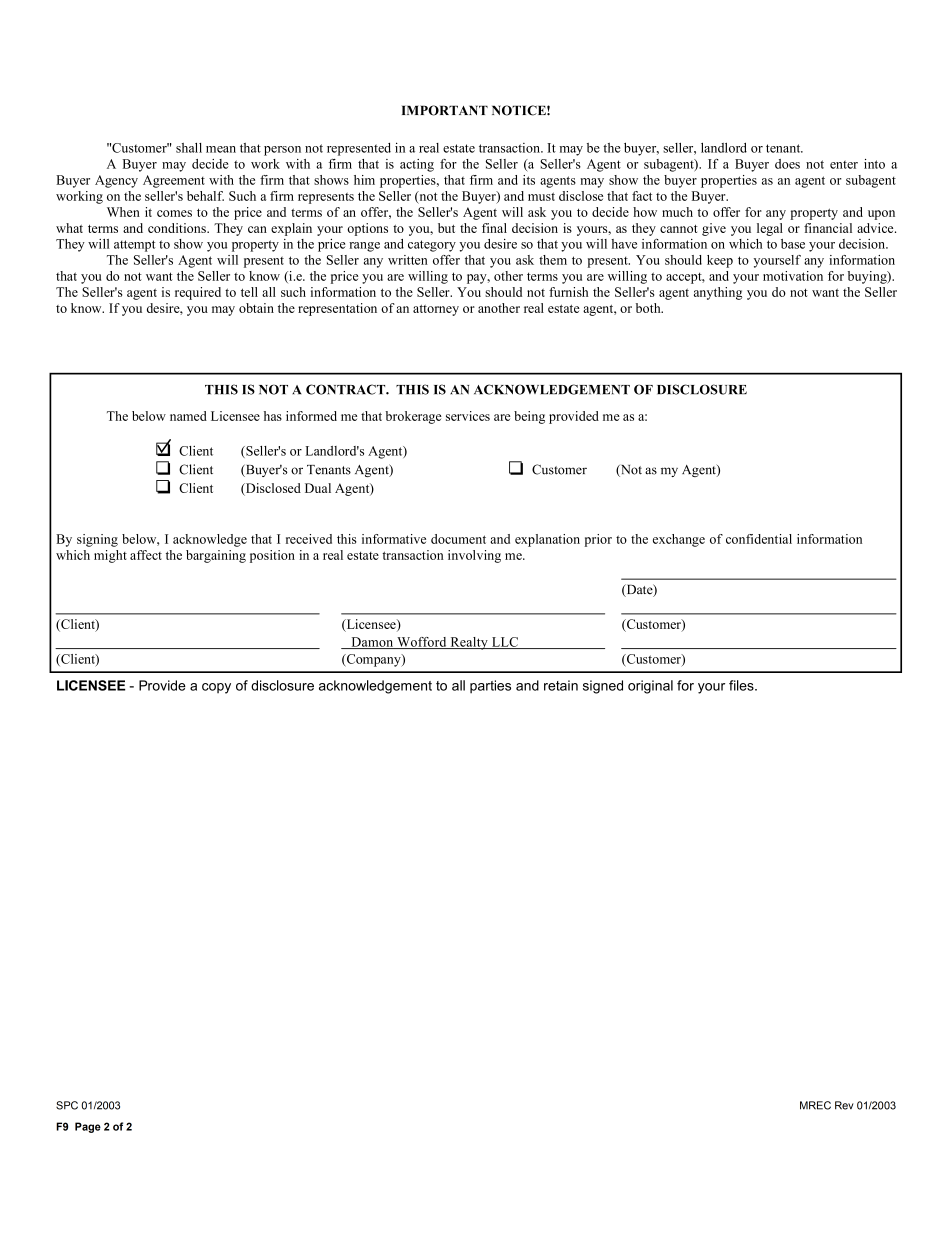  Describe the element at coordinates (188, 416) in the document. I see `named` at that location.
